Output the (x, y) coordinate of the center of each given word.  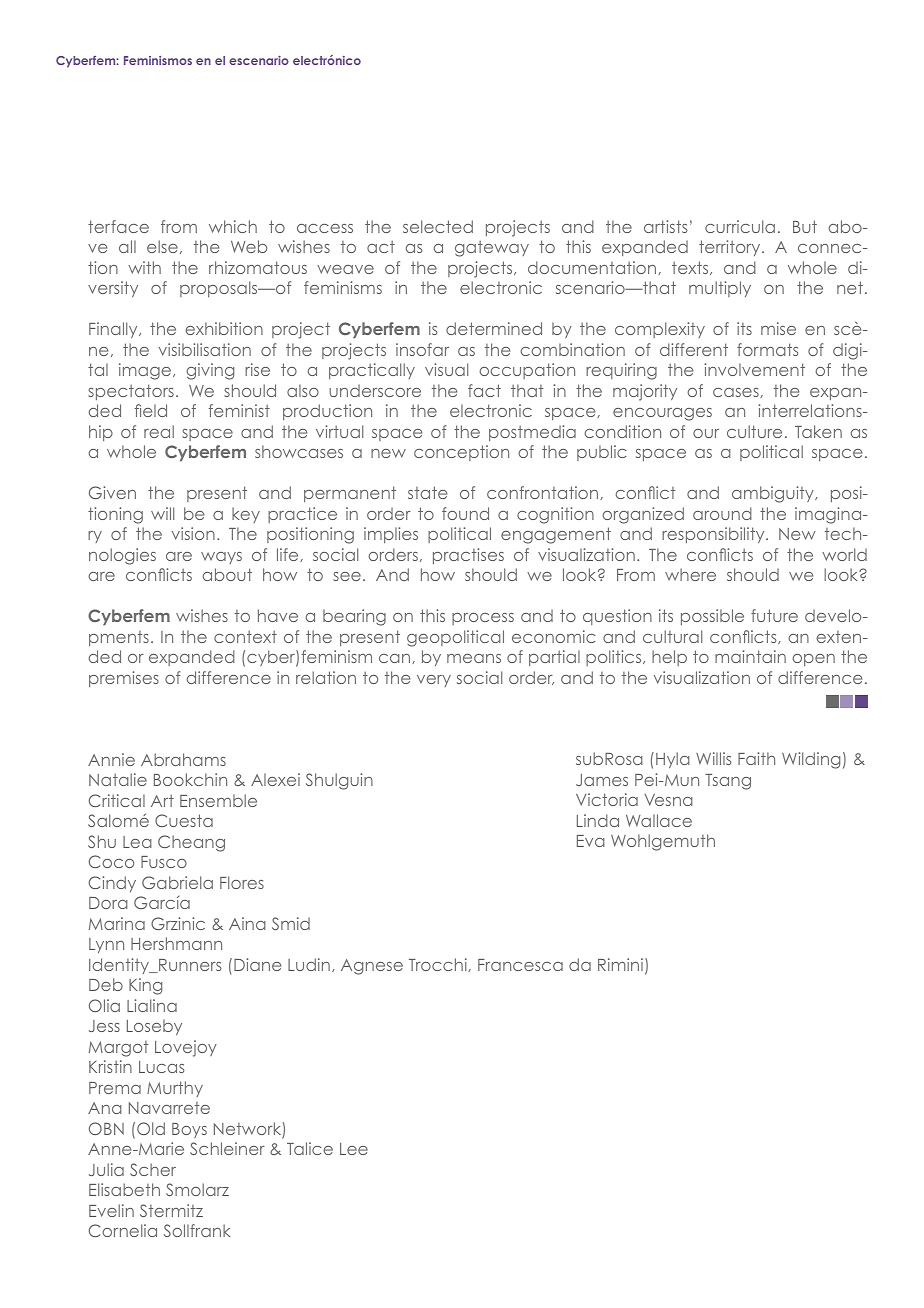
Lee (354, 1149)
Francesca (520, 965)
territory (731, 248)
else (162, 246)
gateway (492, 248)
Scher (153, 1169)
